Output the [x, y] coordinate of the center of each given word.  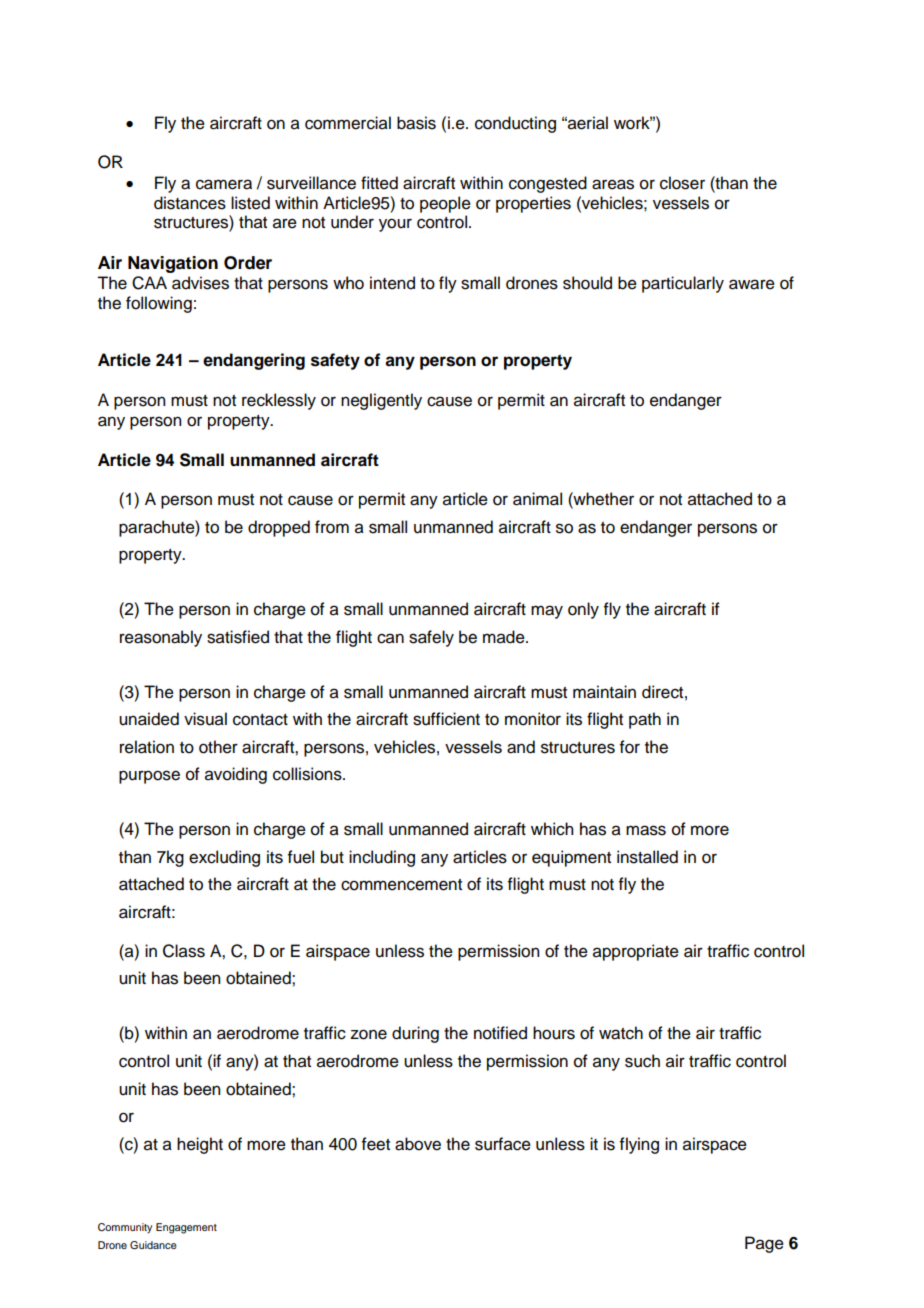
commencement [401, 885]
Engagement [186, 1228]
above [418, 1144]
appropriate [636, 952]
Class [184, 951]
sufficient [446, 719]
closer [682, 183]
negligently [381, 401]
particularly [683, 284]
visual [205, 719]
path [645, 720]
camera [224, 184]
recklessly [279, 401]
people [445, 204]
